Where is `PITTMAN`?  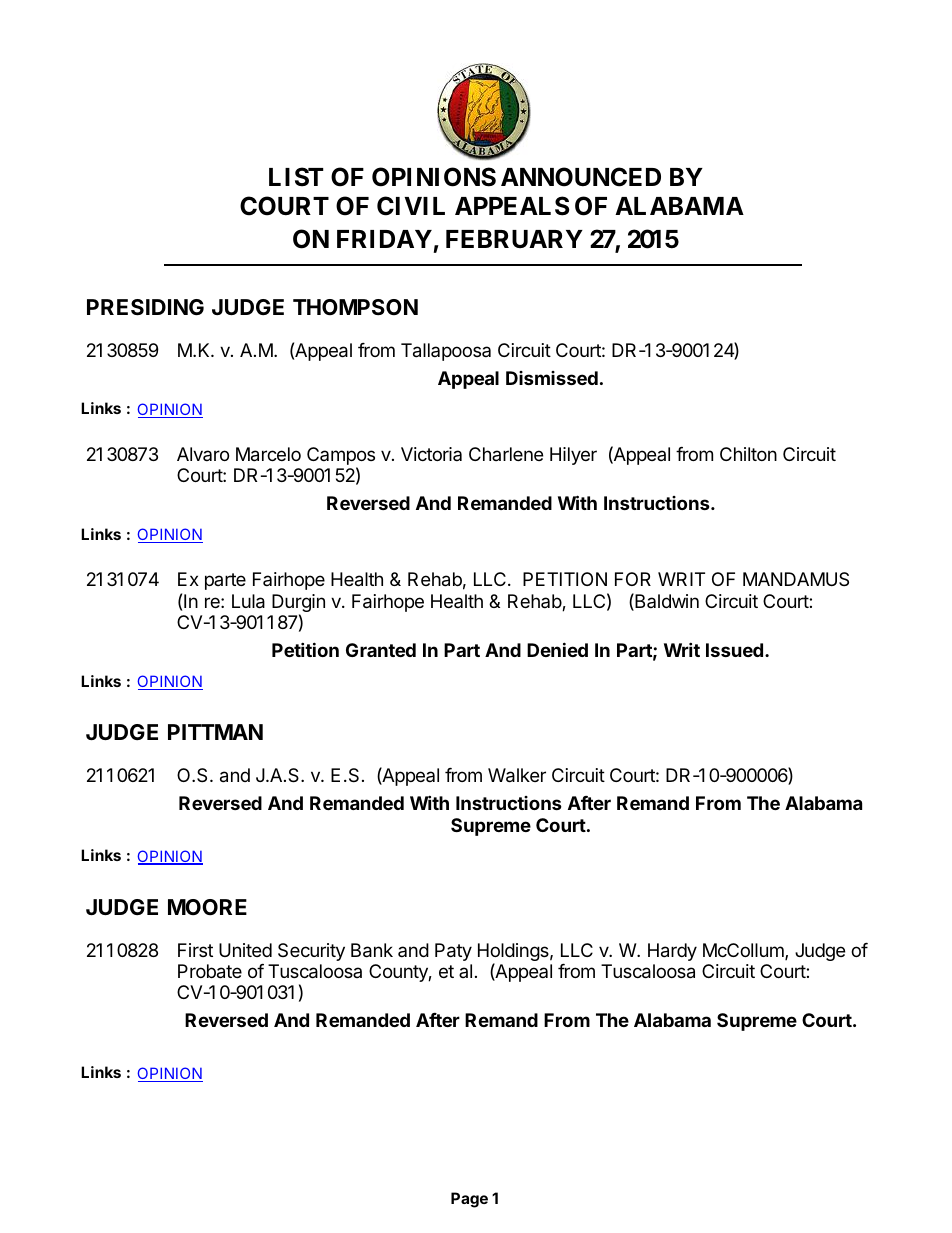
PITTMAN is located at coordinates (215, 732).
